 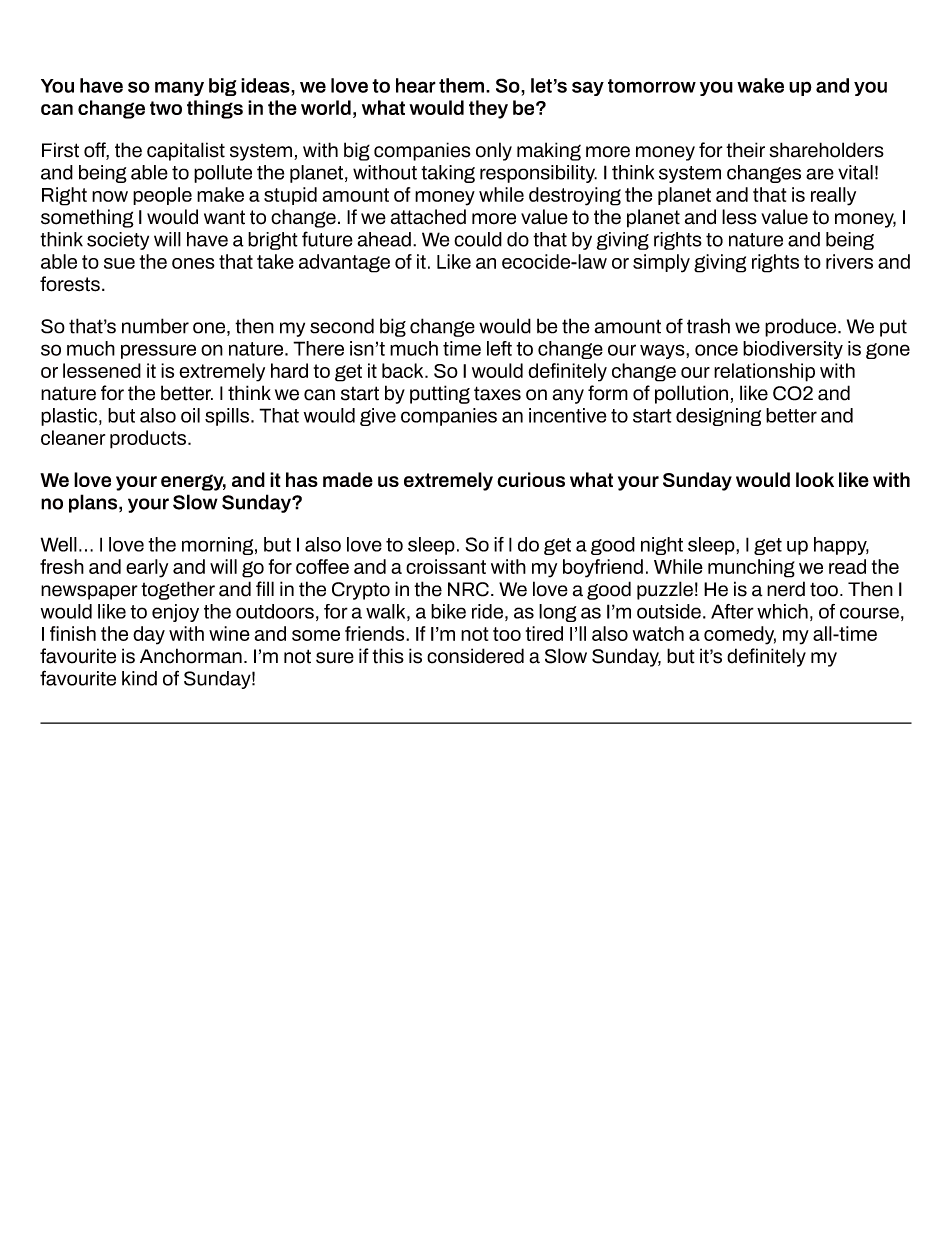 What do you see at coordinates (191, 656) in the screenshot?
I see `Anchorman` at bounding box center [191, 656].
